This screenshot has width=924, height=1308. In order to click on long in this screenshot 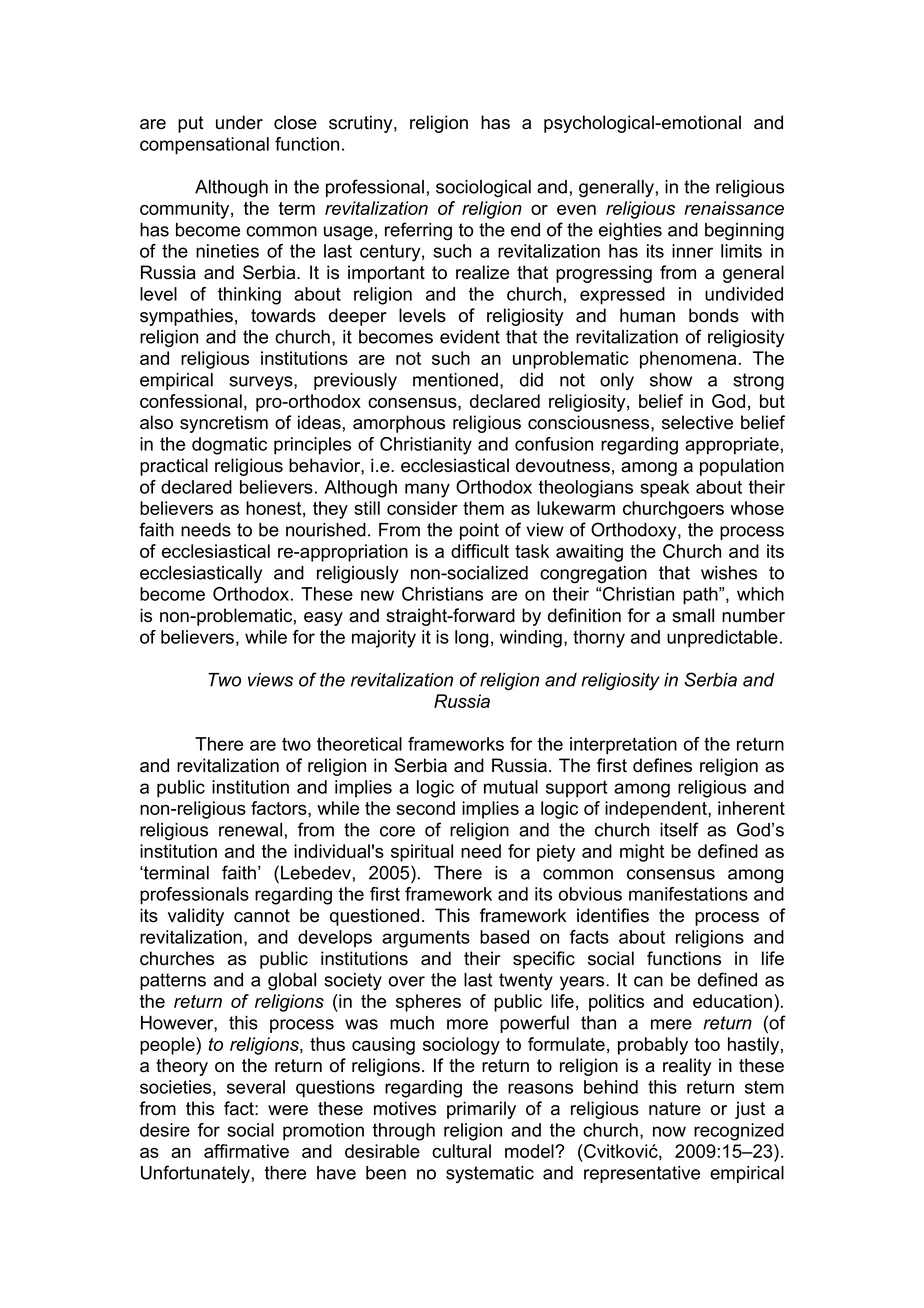, I will do `click(471, 639)`.
